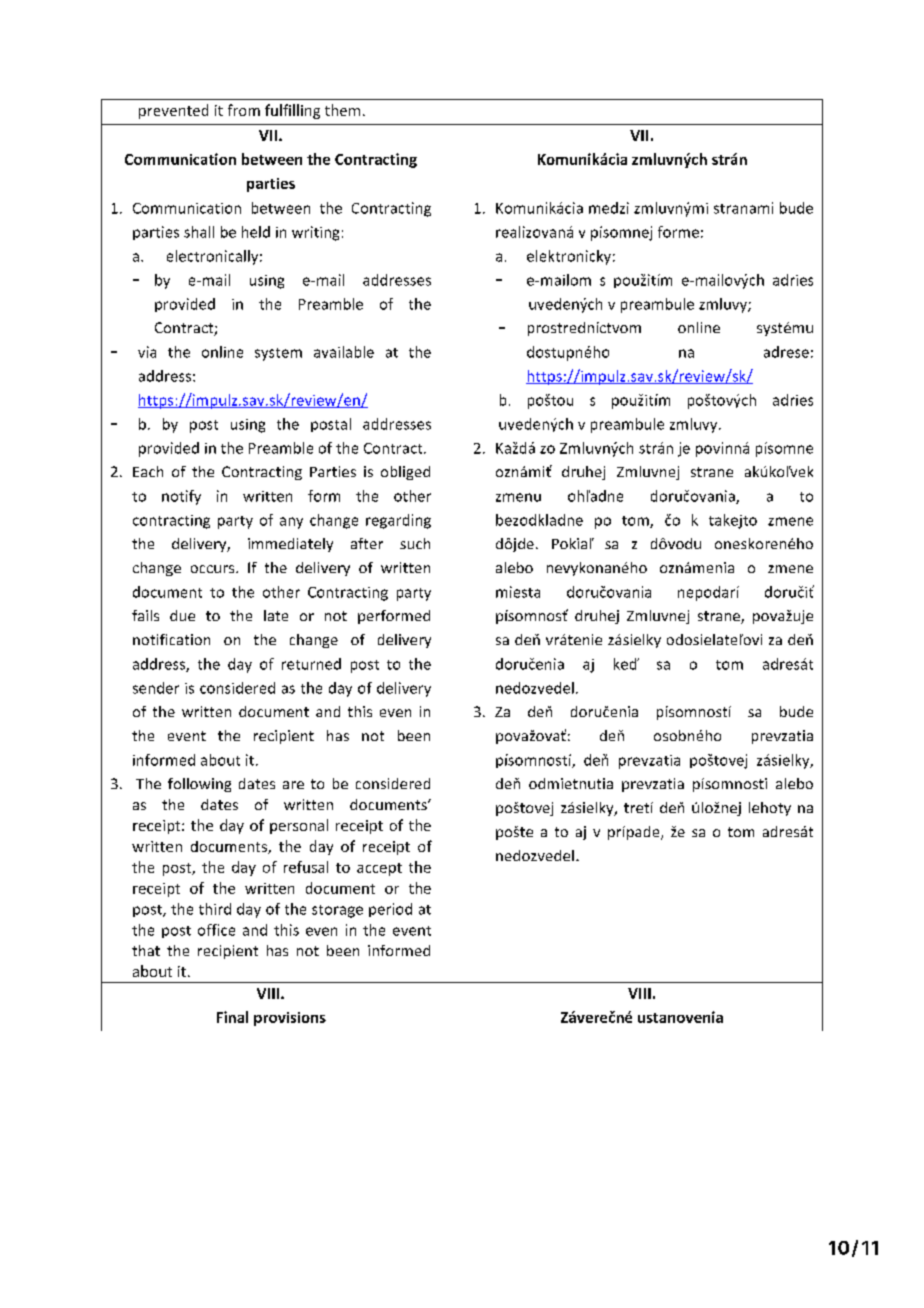 The width and height of the screenshot is (924, 1308). Describe the element at coordinates (390, 910) in the screenshot. I see `period` at that location.
